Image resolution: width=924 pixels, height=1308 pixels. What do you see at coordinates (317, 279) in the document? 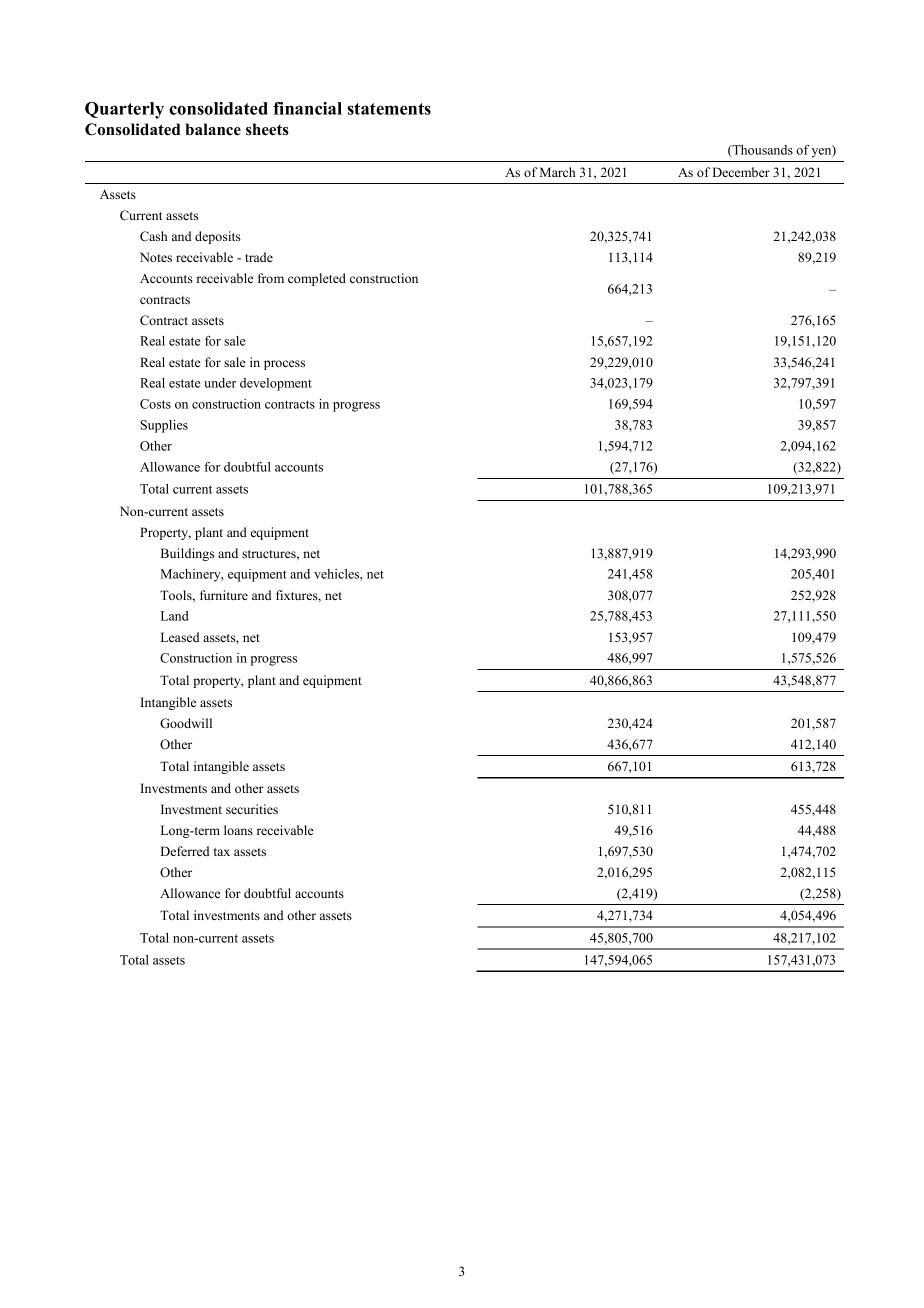
I see `completed` at bounding box center [317, 279].
